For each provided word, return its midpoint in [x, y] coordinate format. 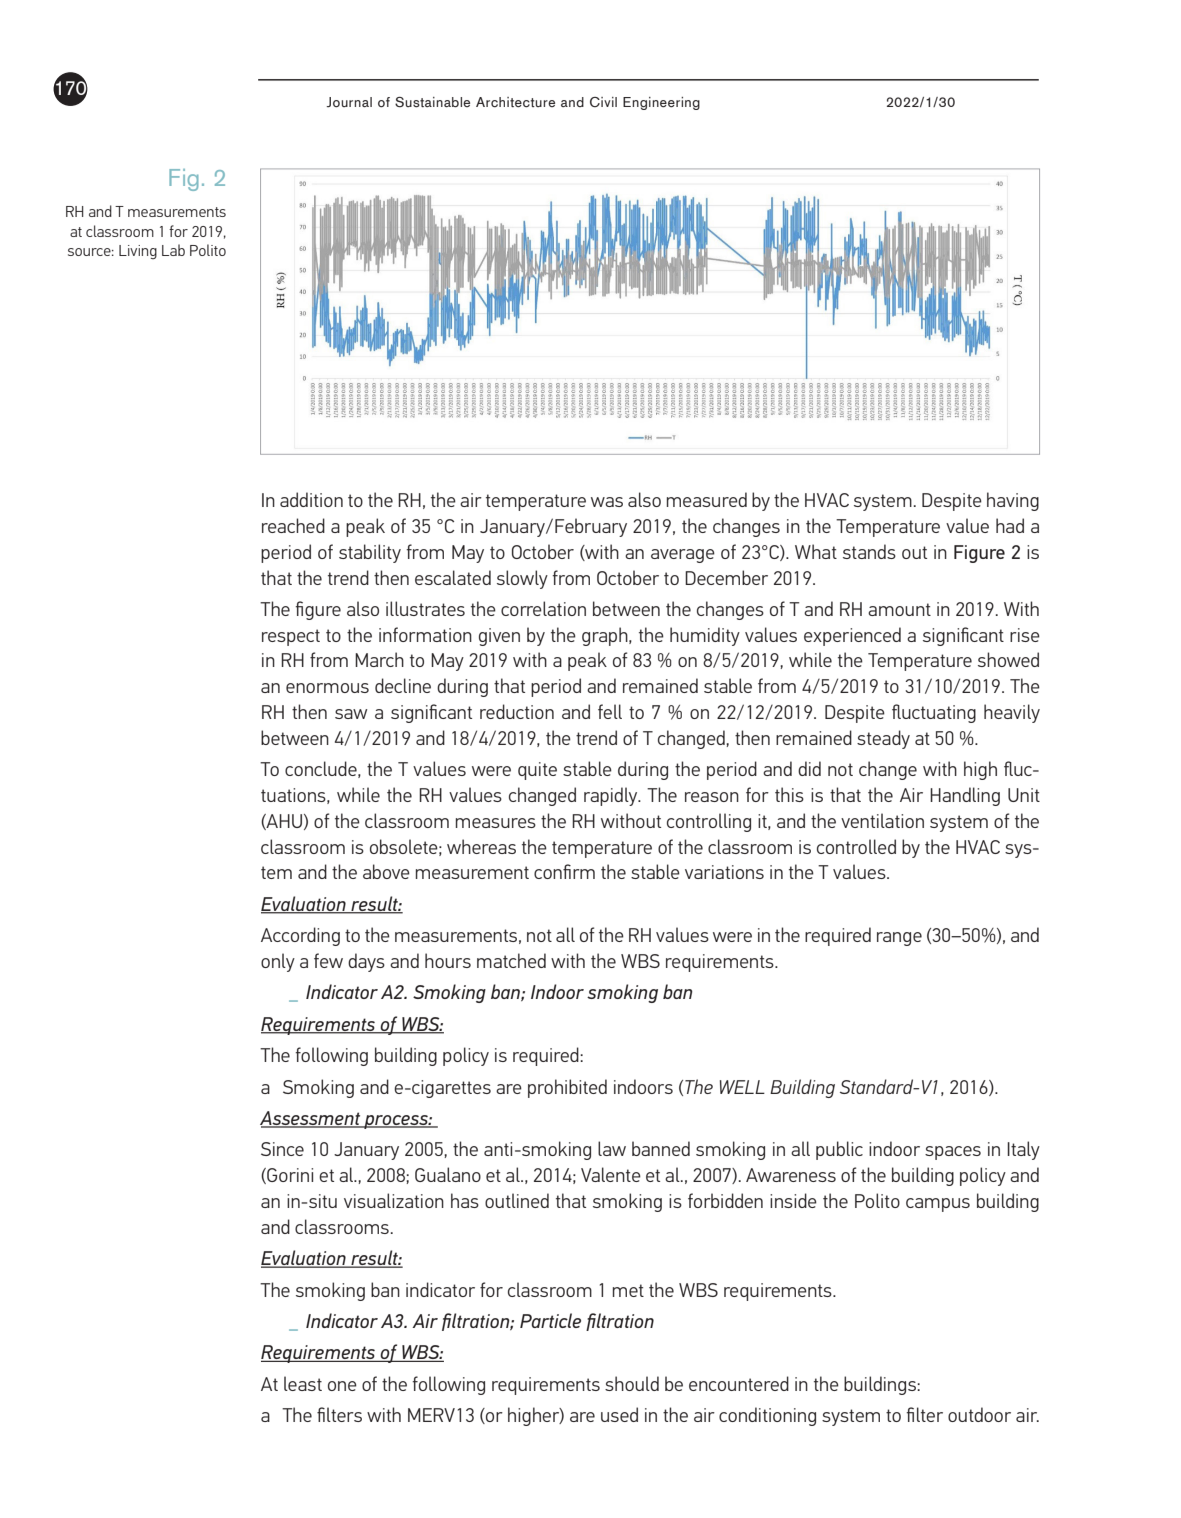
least [303, 1383]
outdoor [979, 1414]
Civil [603, 102]
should [632, 1383]
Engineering [661, 103]
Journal [349, 102]
